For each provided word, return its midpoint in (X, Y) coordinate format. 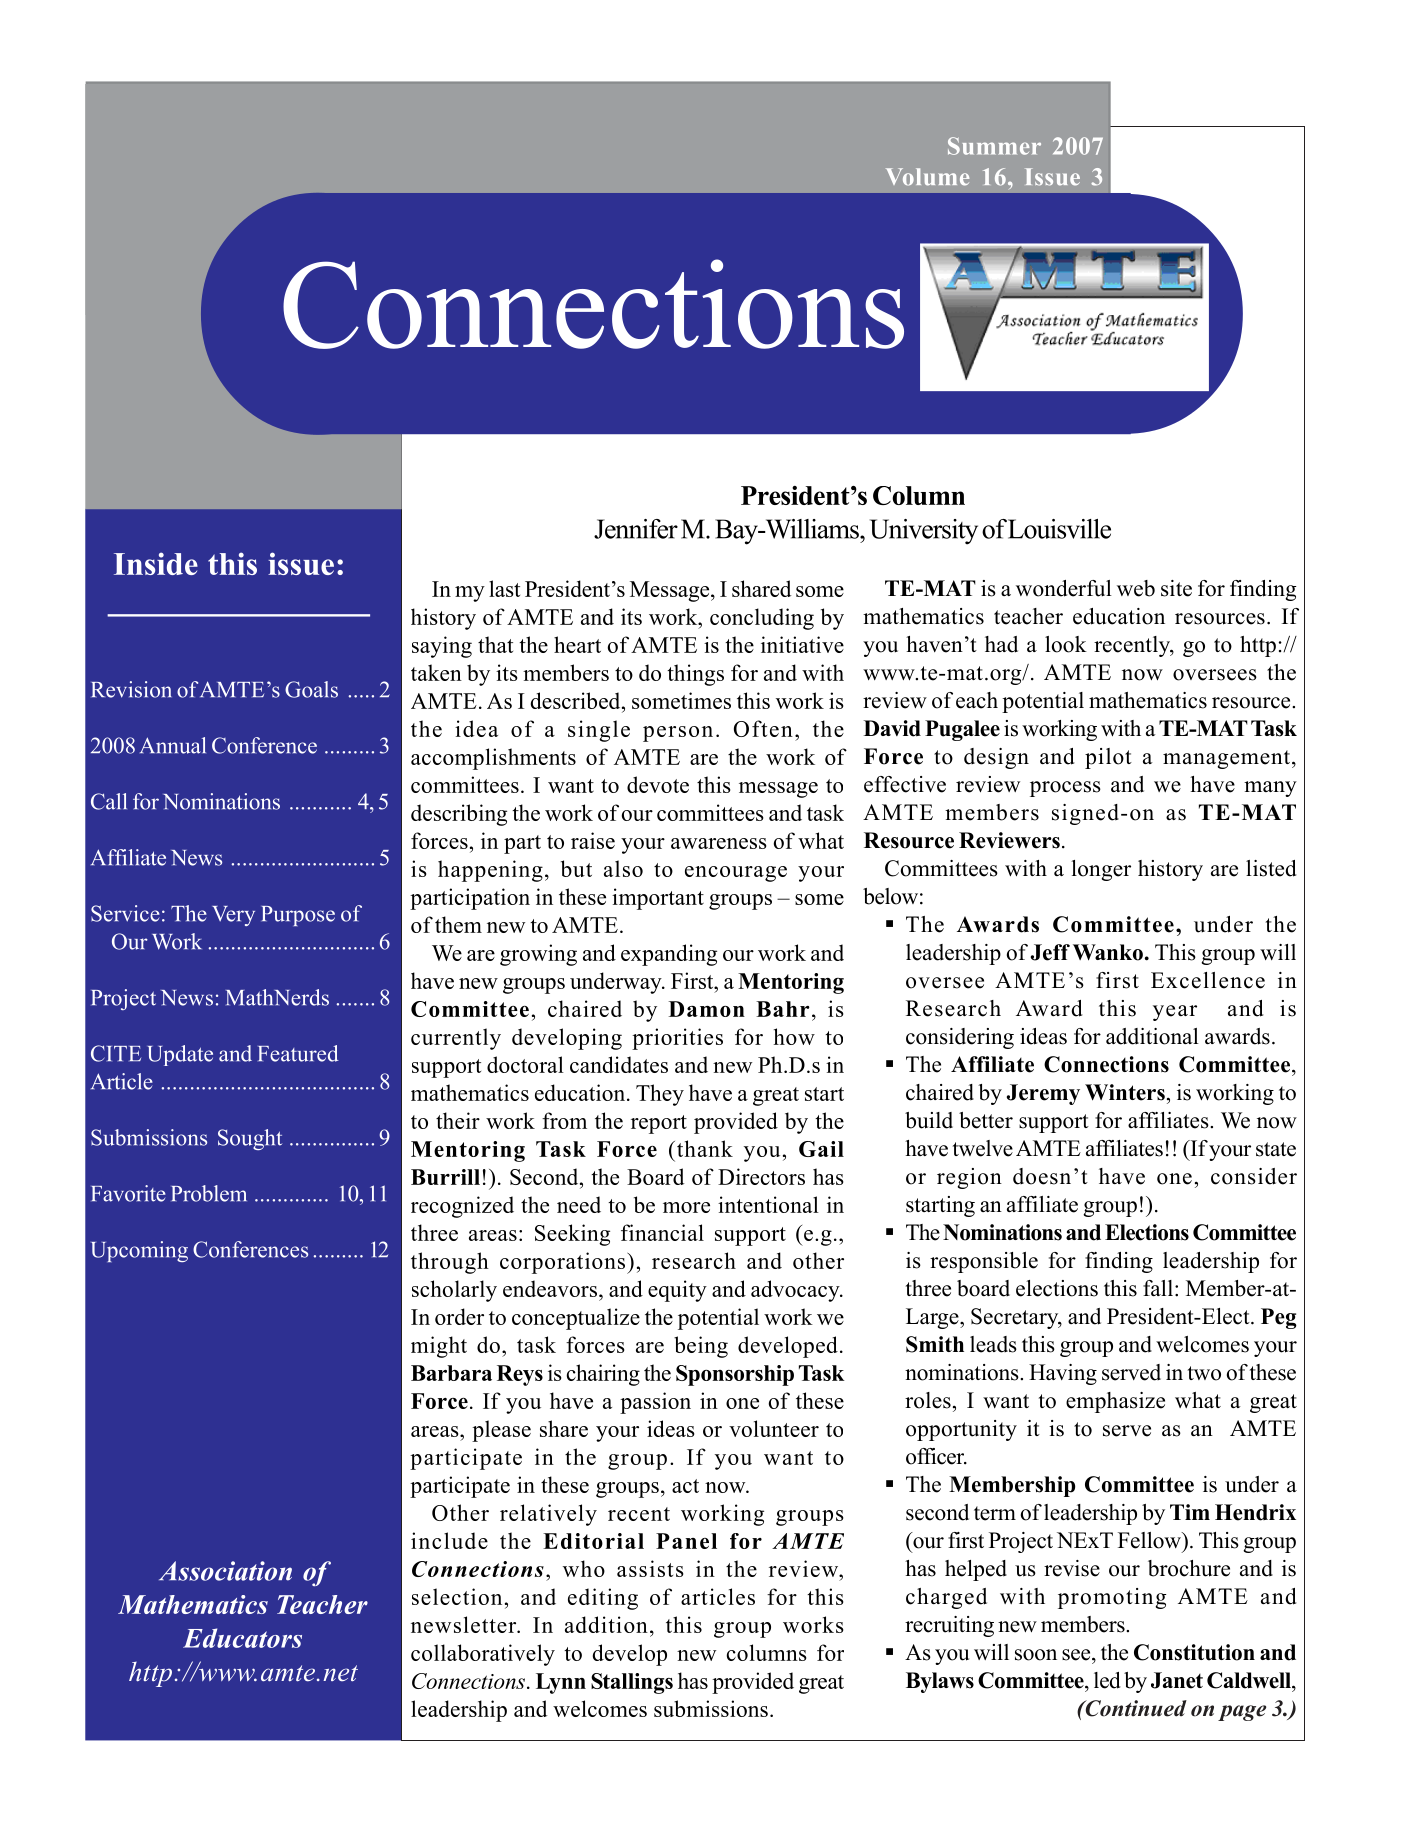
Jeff (1050, 952)
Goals (311, 689)
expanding (669, 955)
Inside (156, 563)
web (1136, 588)
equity (677, 1291)
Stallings (632, 1683)
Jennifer (636, 529)
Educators (242, 1638)
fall (1159, 1288)
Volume (927, 177)
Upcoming (139, 1251)
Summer (994, 146)
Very (233, 916)
